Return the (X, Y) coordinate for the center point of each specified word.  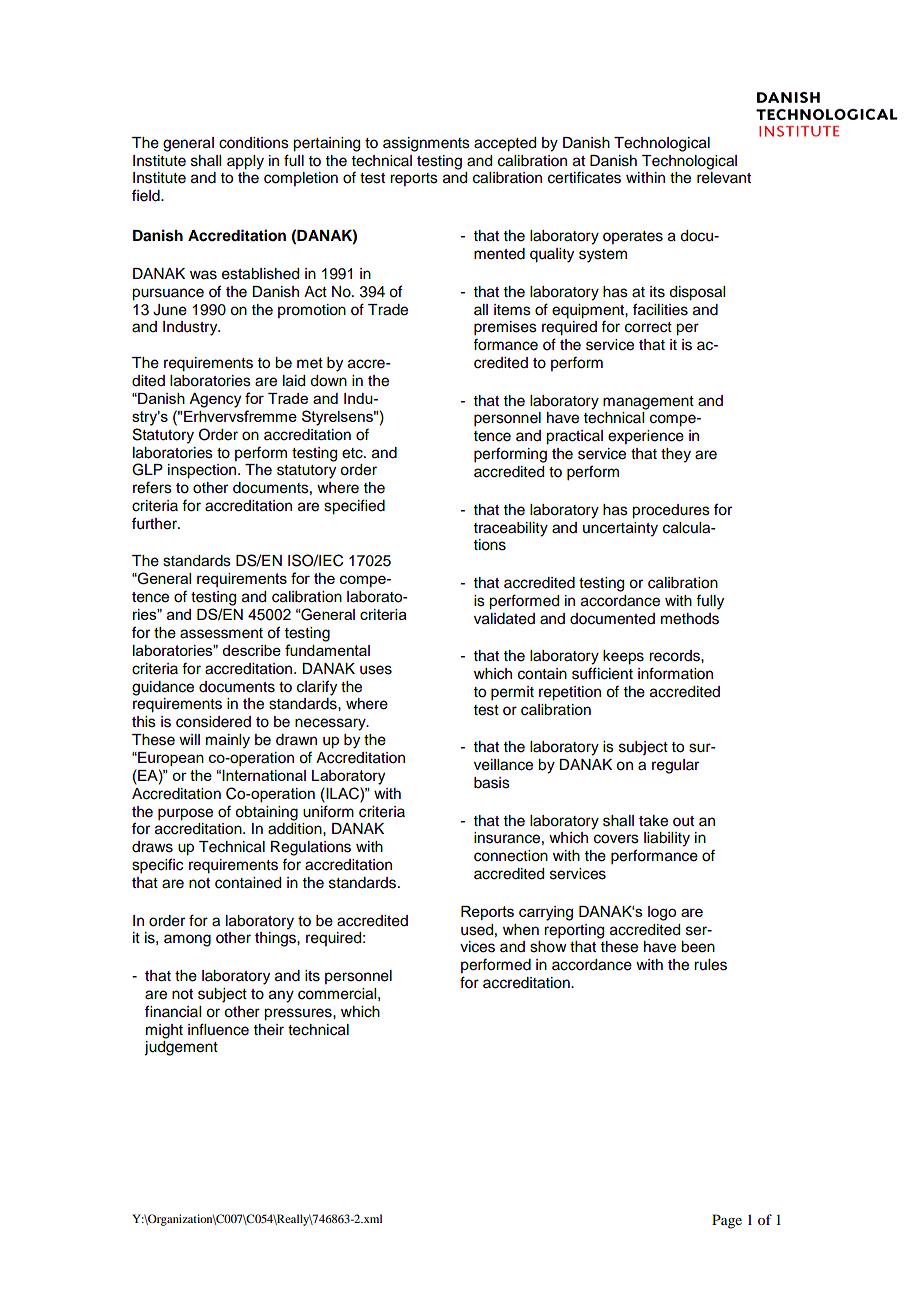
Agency (215, 400)
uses (376, 670)
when (521, 930)
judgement (181, 1048)
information (675, 673)
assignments (426, 144)
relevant (724, 178)
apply (245, 162)
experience (646, 437)
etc (353, 453)
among (187, 940)
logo (662, 913)
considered (213, 722)
